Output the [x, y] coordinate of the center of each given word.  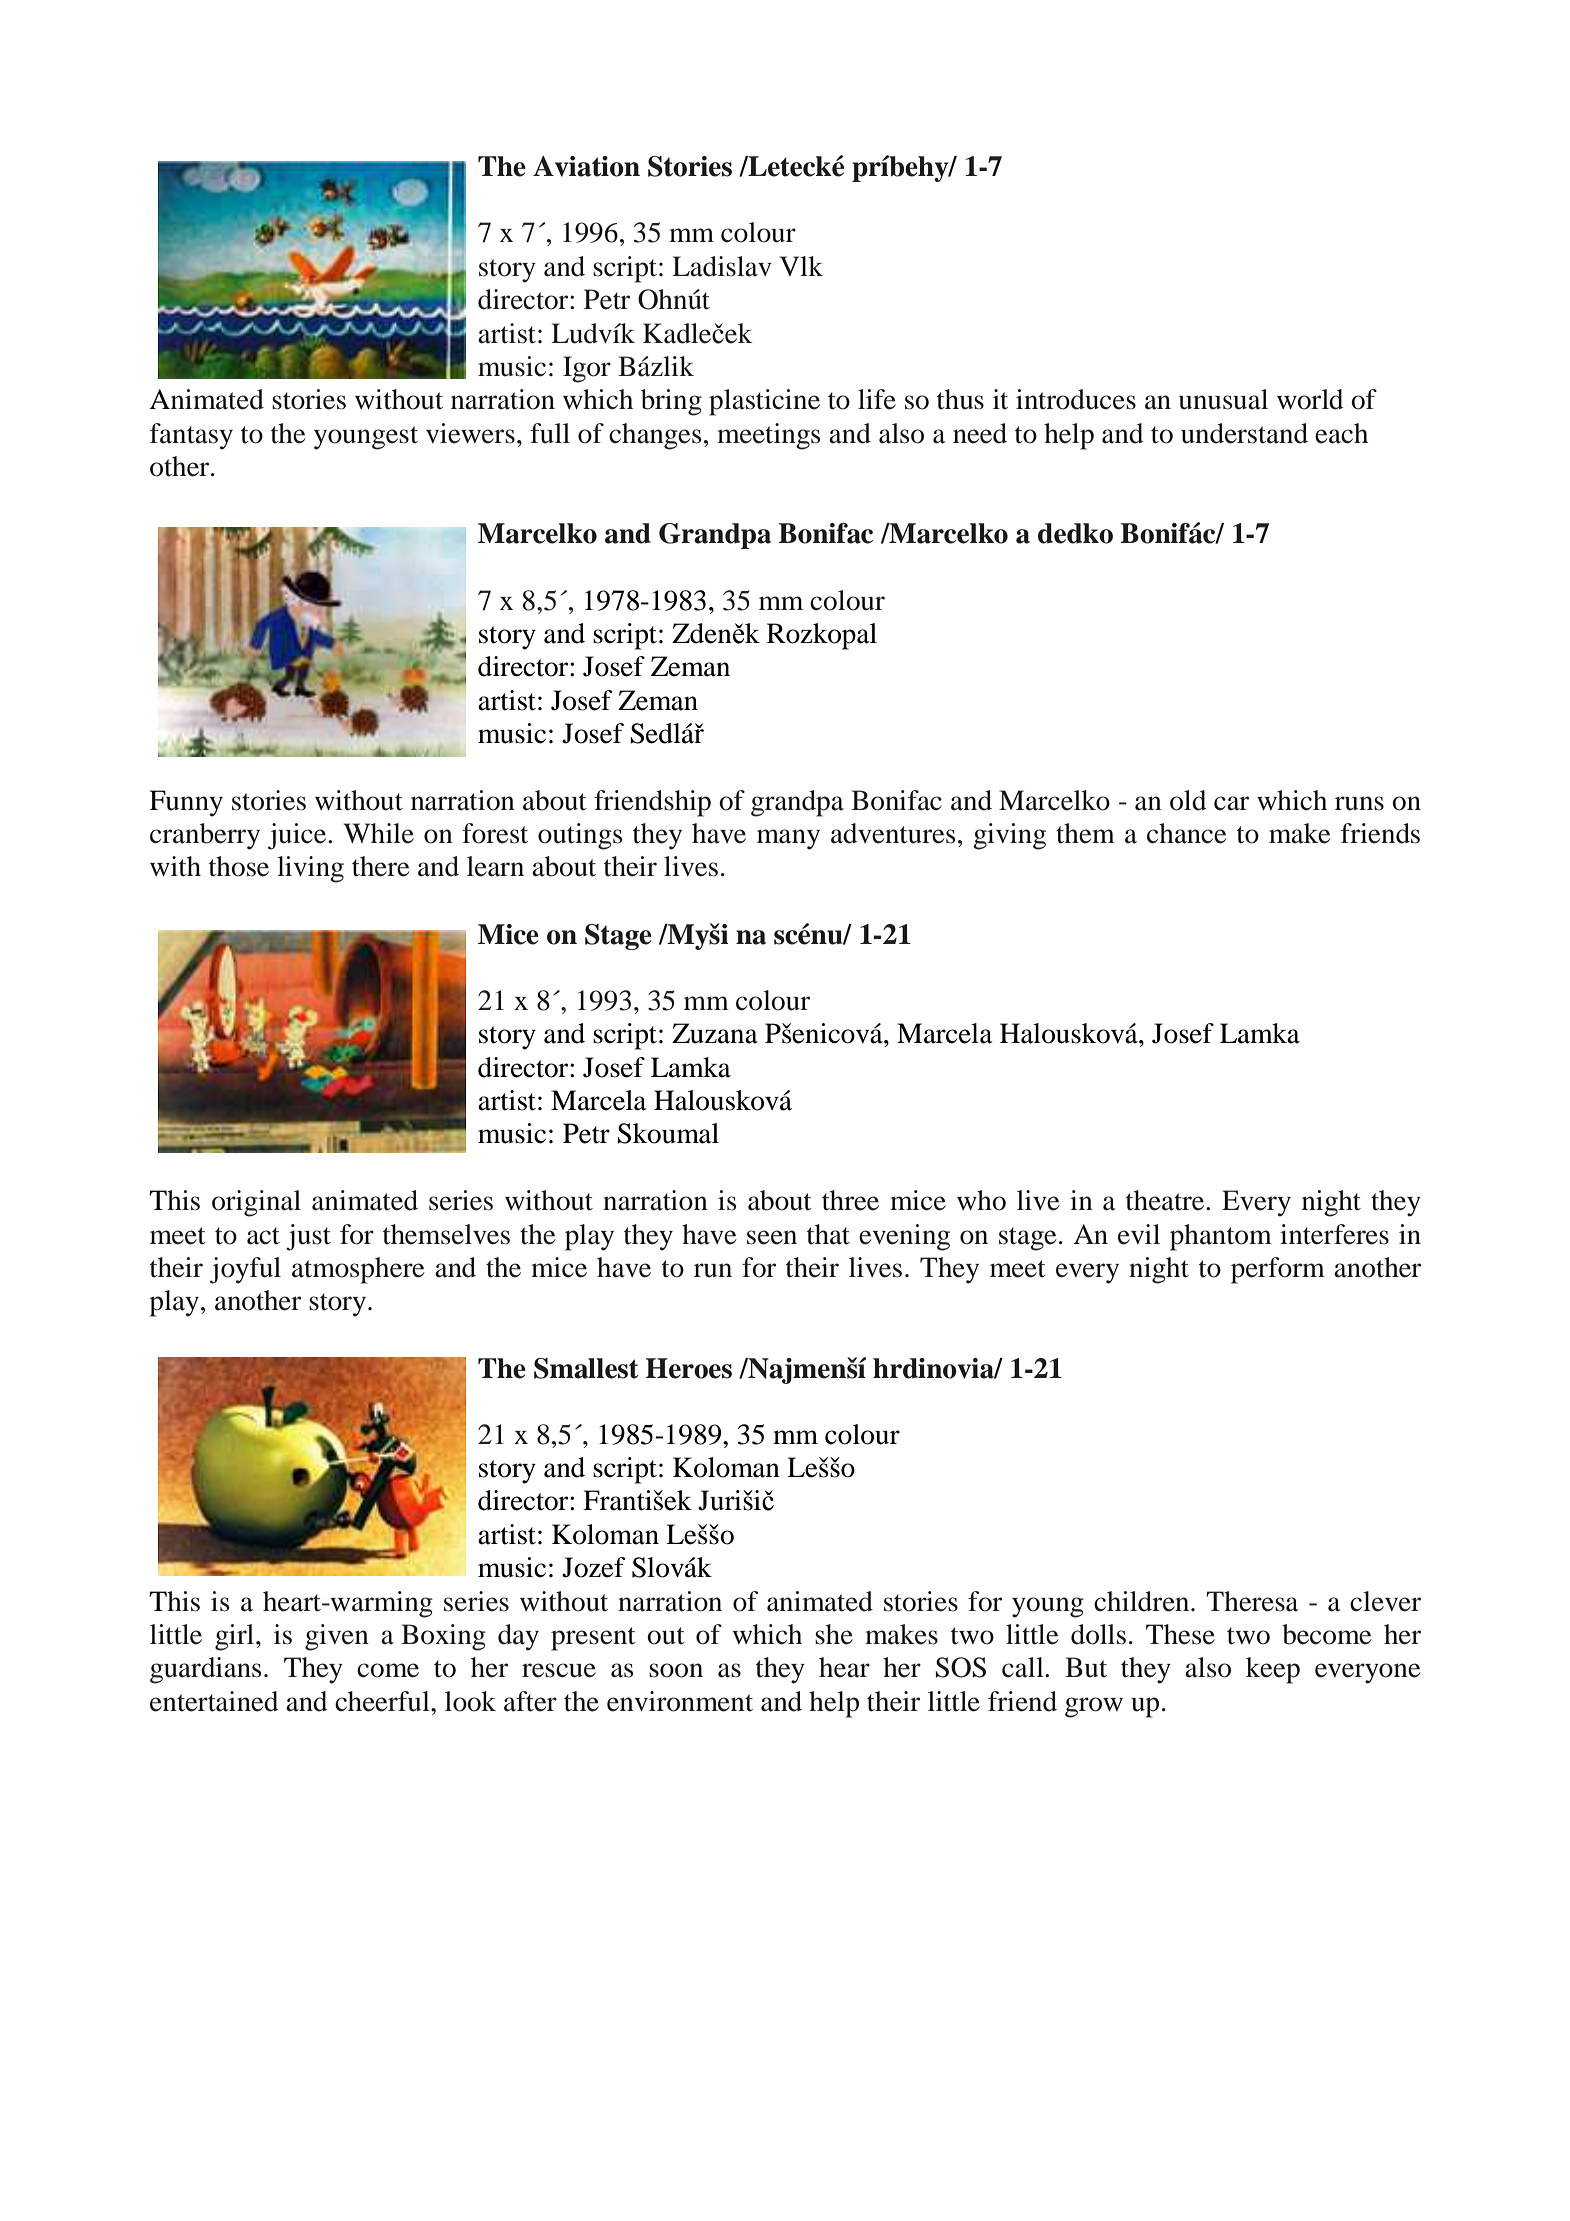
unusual [1223, 399]
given [337, 1637]
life [877, 399]
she [834, 1634]
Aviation [586, 166]
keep [1273, 1670]
